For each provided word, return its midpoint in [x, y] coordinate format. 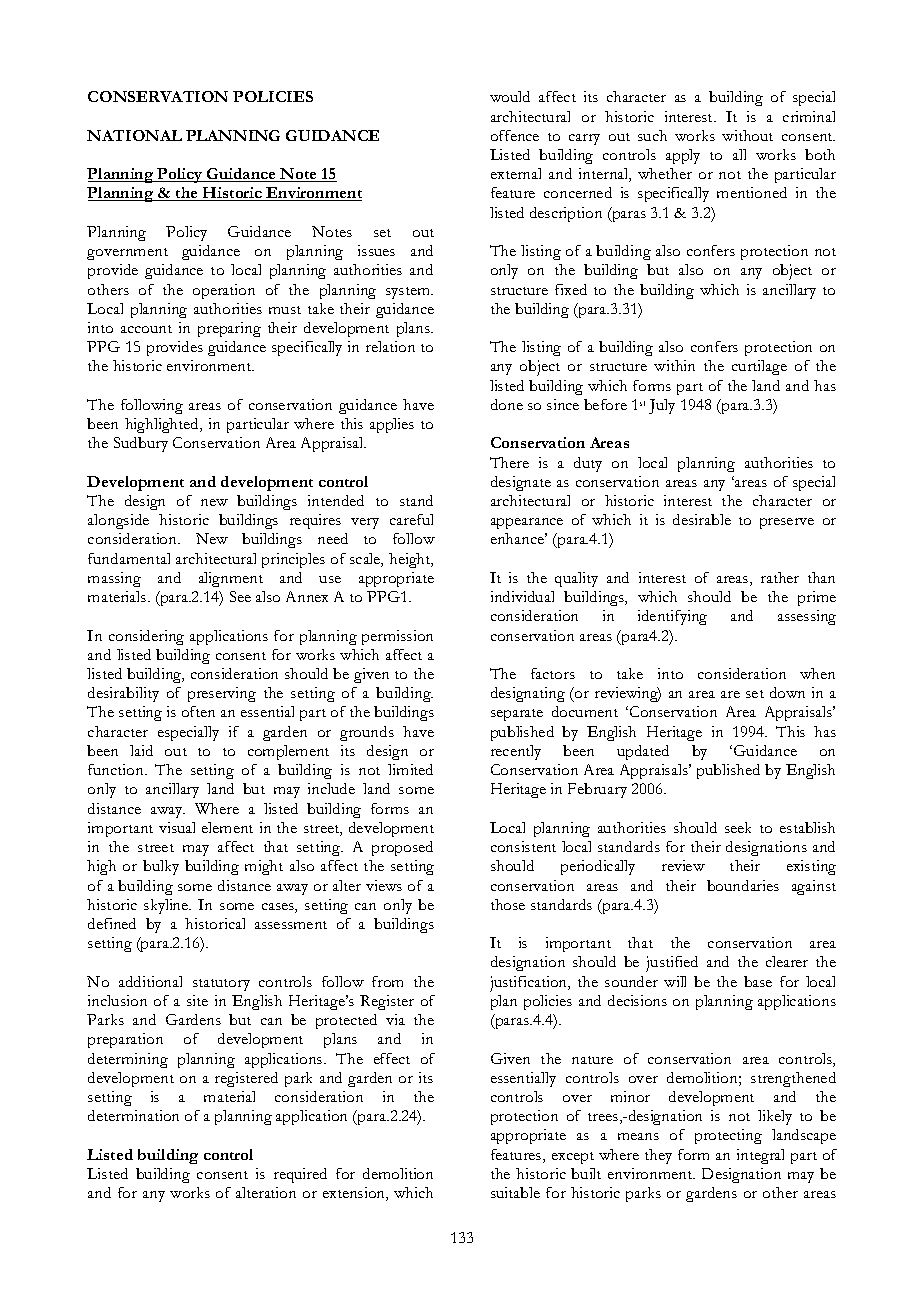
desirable [702, 519]
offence [515, 135]
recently [516, 752]
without [747, 135]
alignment [231, 579]
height [411, 560]
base [758, 981]
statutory [221, 985]
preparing [229, 329]
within [674, 365]
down [787, 692]
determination [133, 1115]
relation [390, 346]
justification [530, 984]
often [198, 711]
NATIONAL [134, 135]
